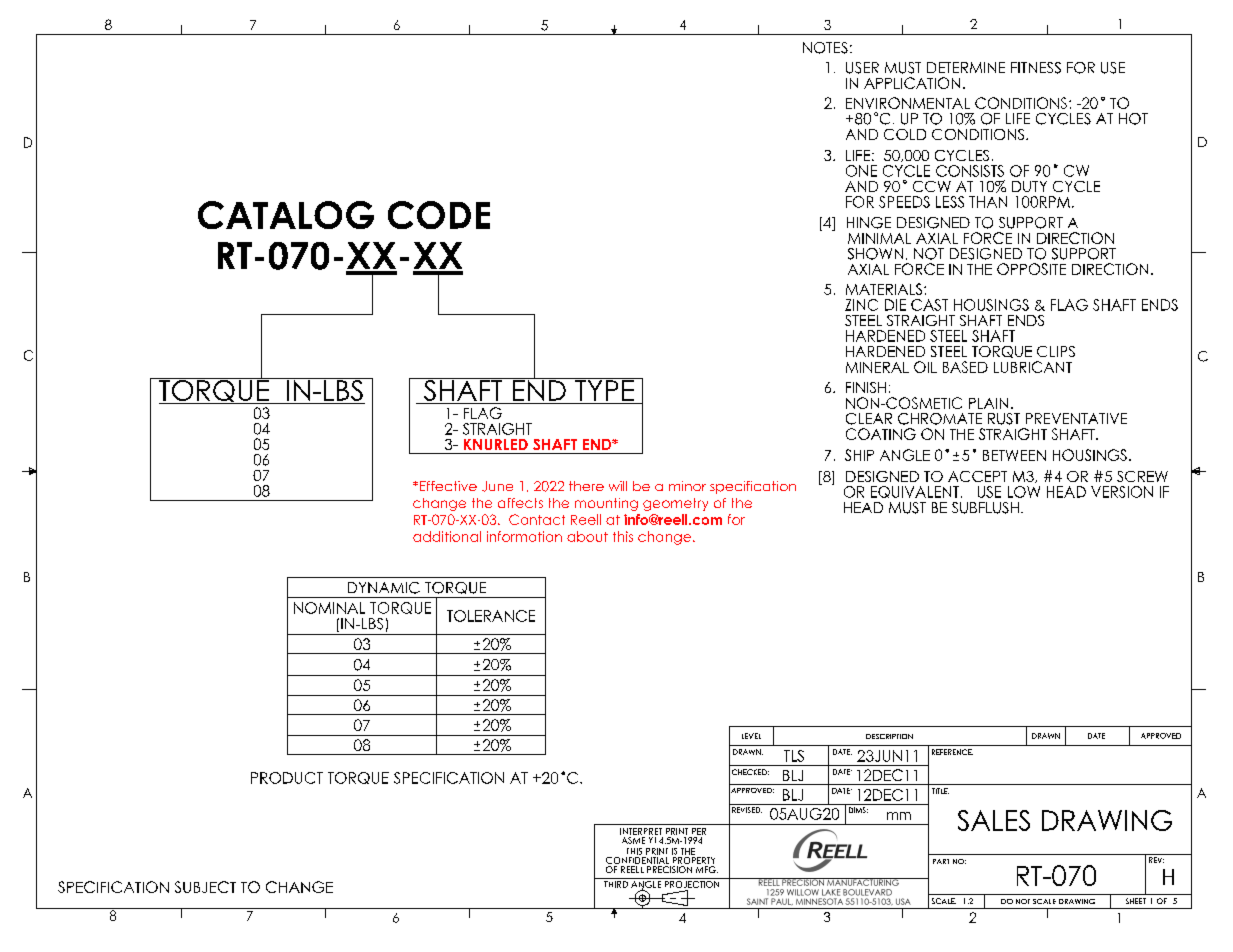  I want to click on TYPE, so click(605, 389).
